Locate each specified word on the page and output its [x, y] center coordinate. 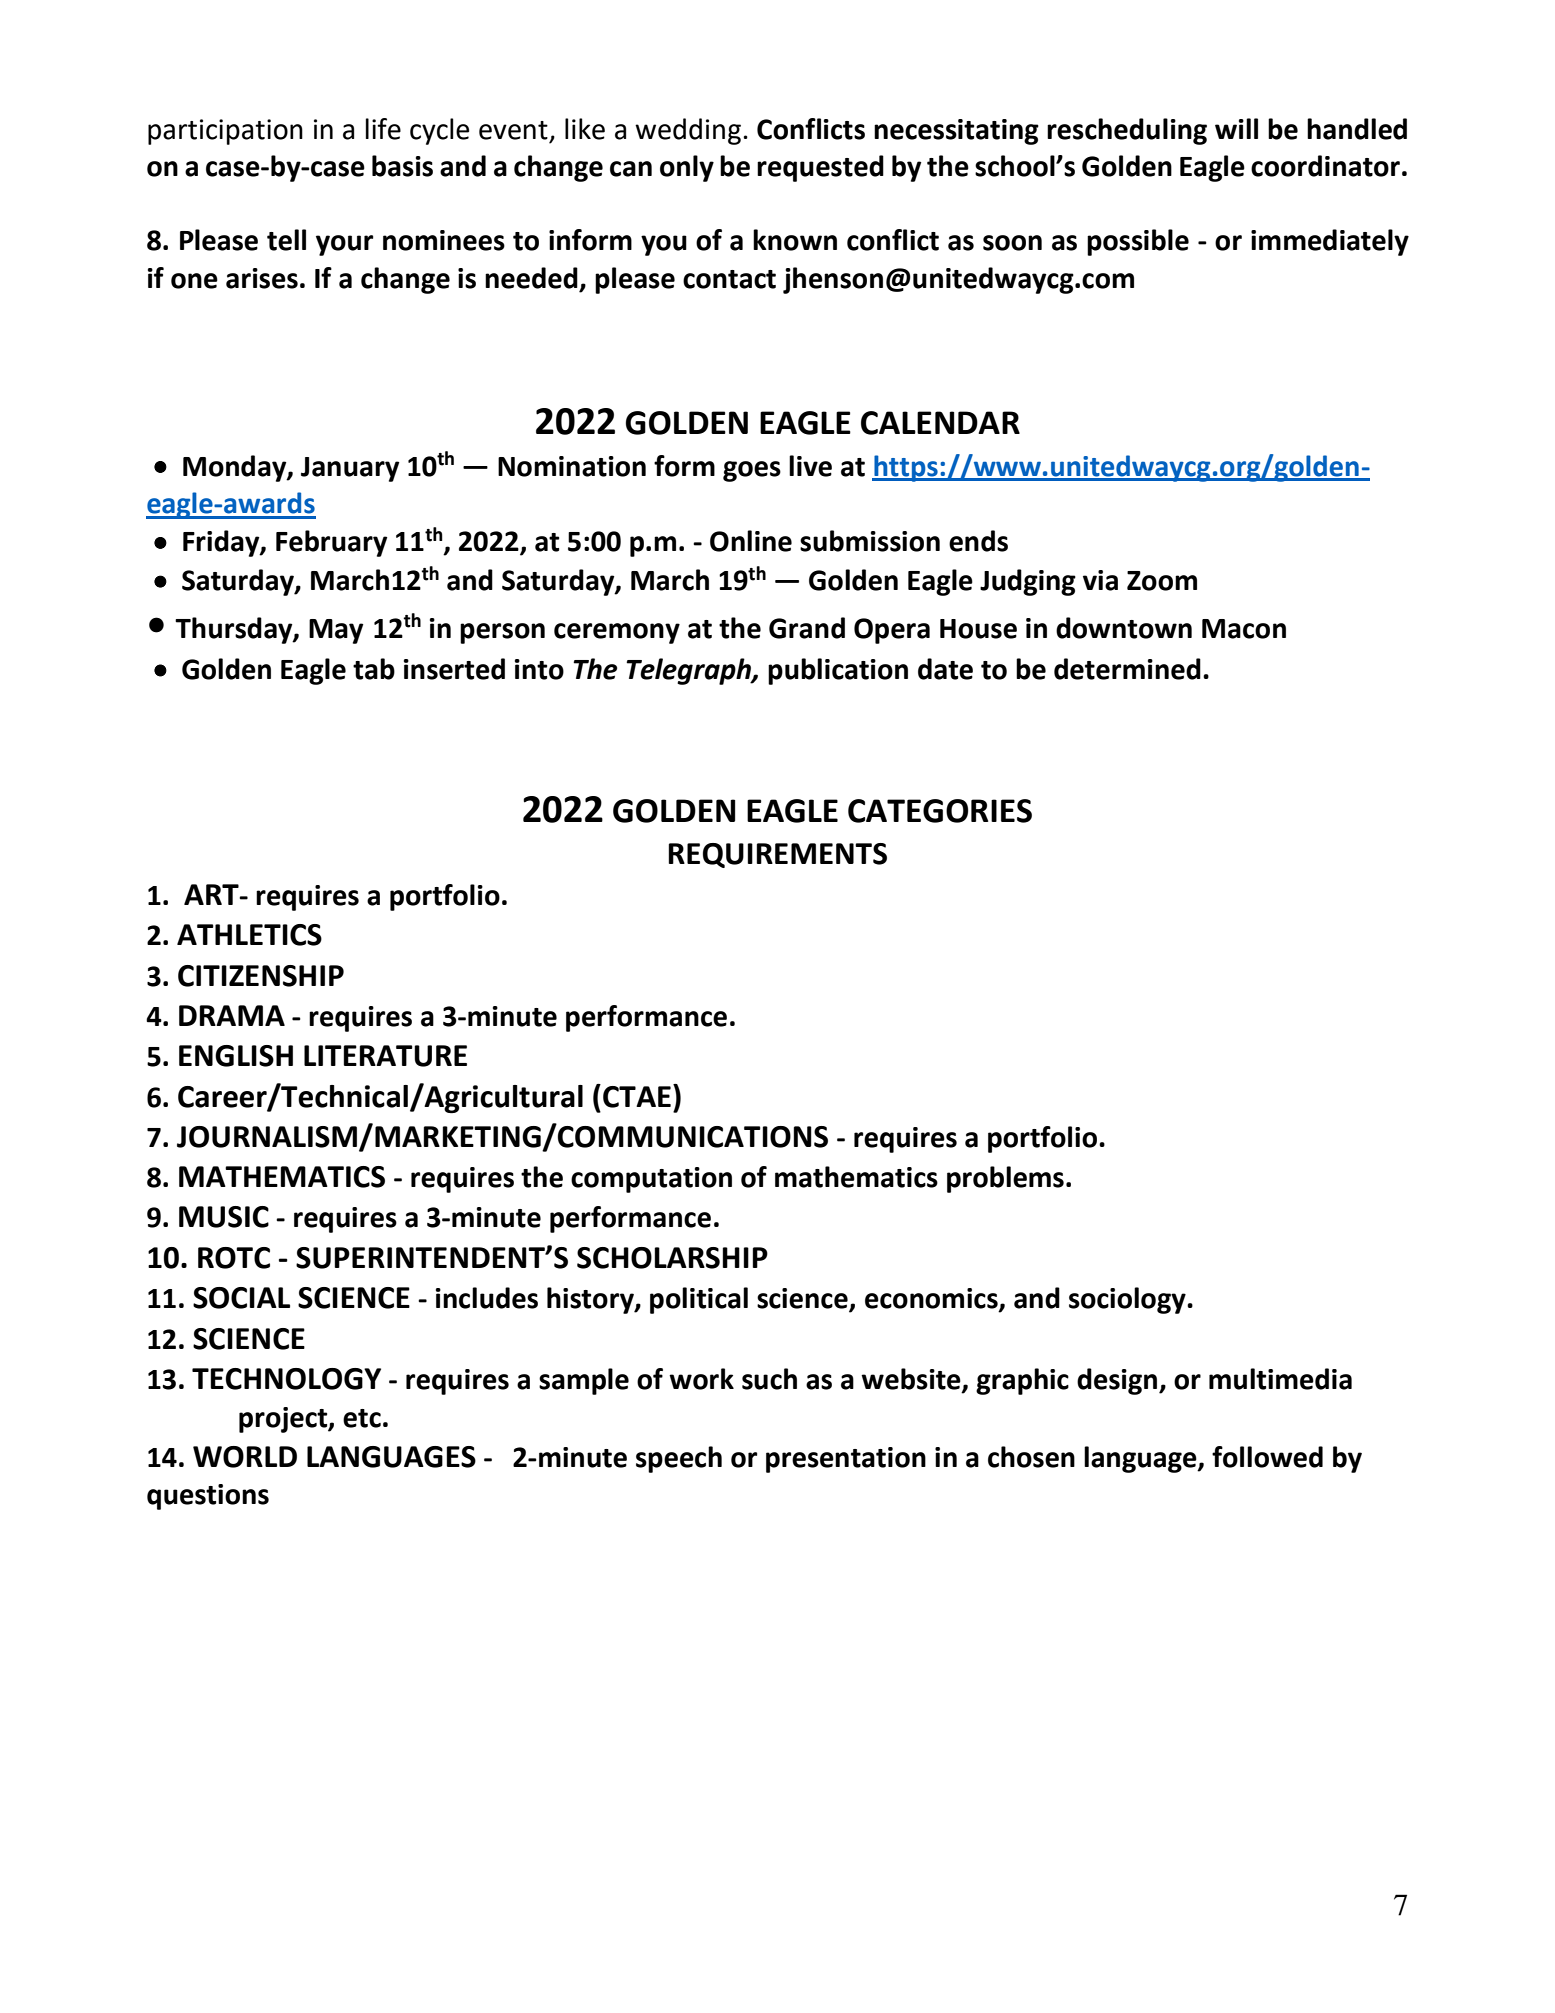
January [350, 469]
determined [1127, 669]
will [1236, 128]
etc [362, 1418]
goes [752, 471]
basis [402, 166]
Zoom [1162, 581]
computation [651, 1180]
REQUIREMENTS [777, 855]
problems [1005, 1179]
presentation [846, 1460]
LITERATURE [385, 1056]
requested [820, 168]
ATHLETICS [249, 935]
